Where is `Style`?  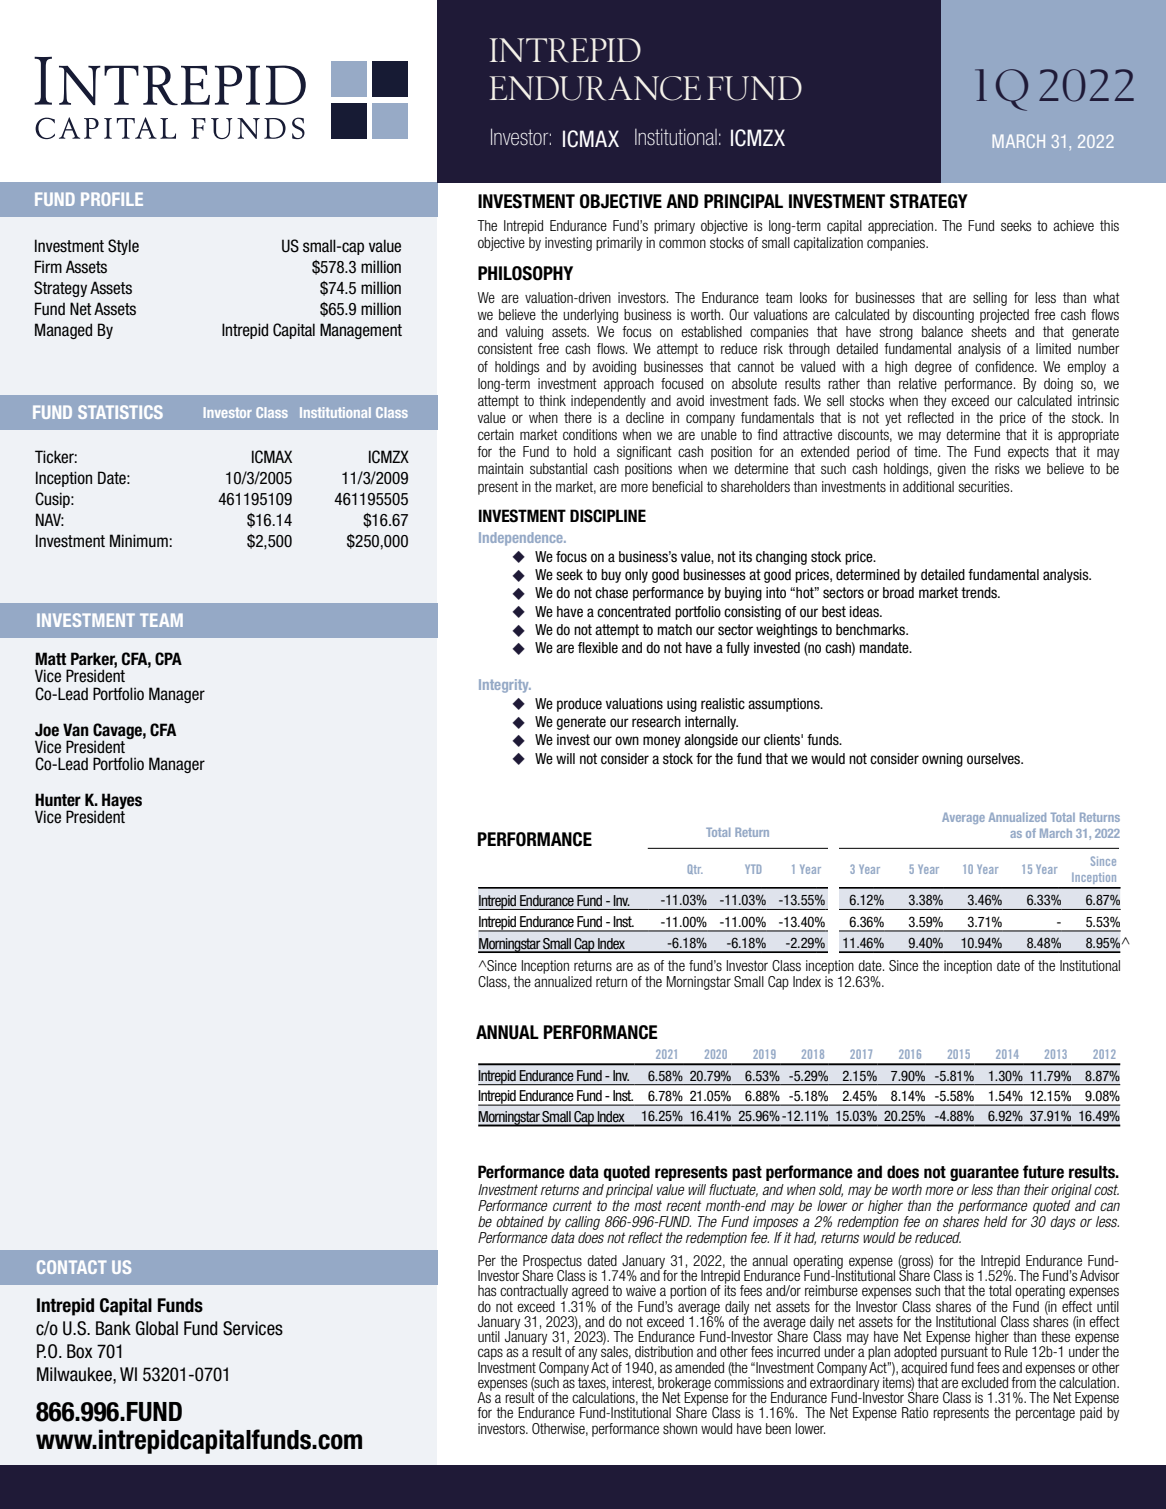 Style is located at coordinates (123, 247).
